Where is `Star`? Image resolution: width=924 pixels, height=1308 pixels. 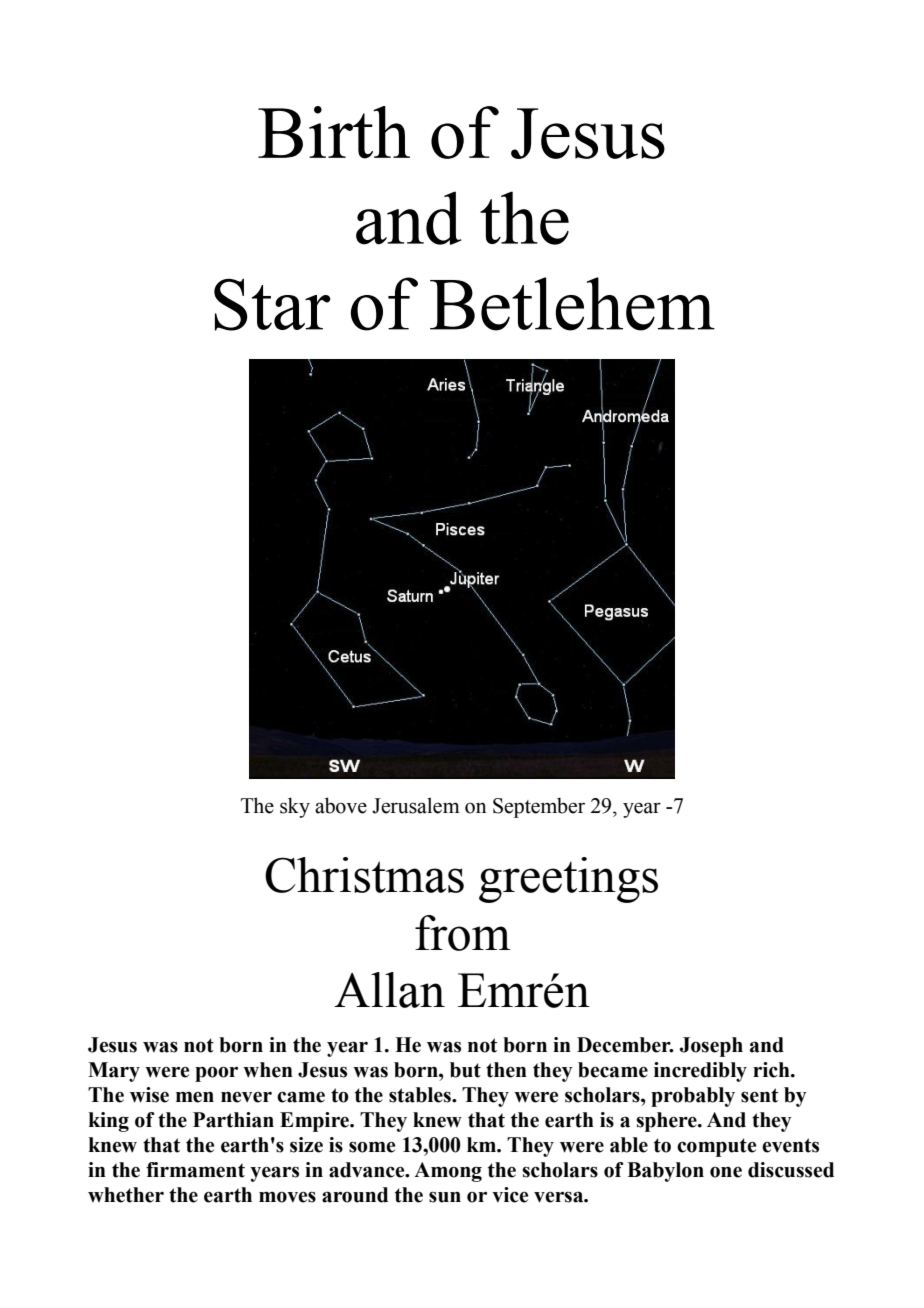 Star is located at coordinates (272, 305).
